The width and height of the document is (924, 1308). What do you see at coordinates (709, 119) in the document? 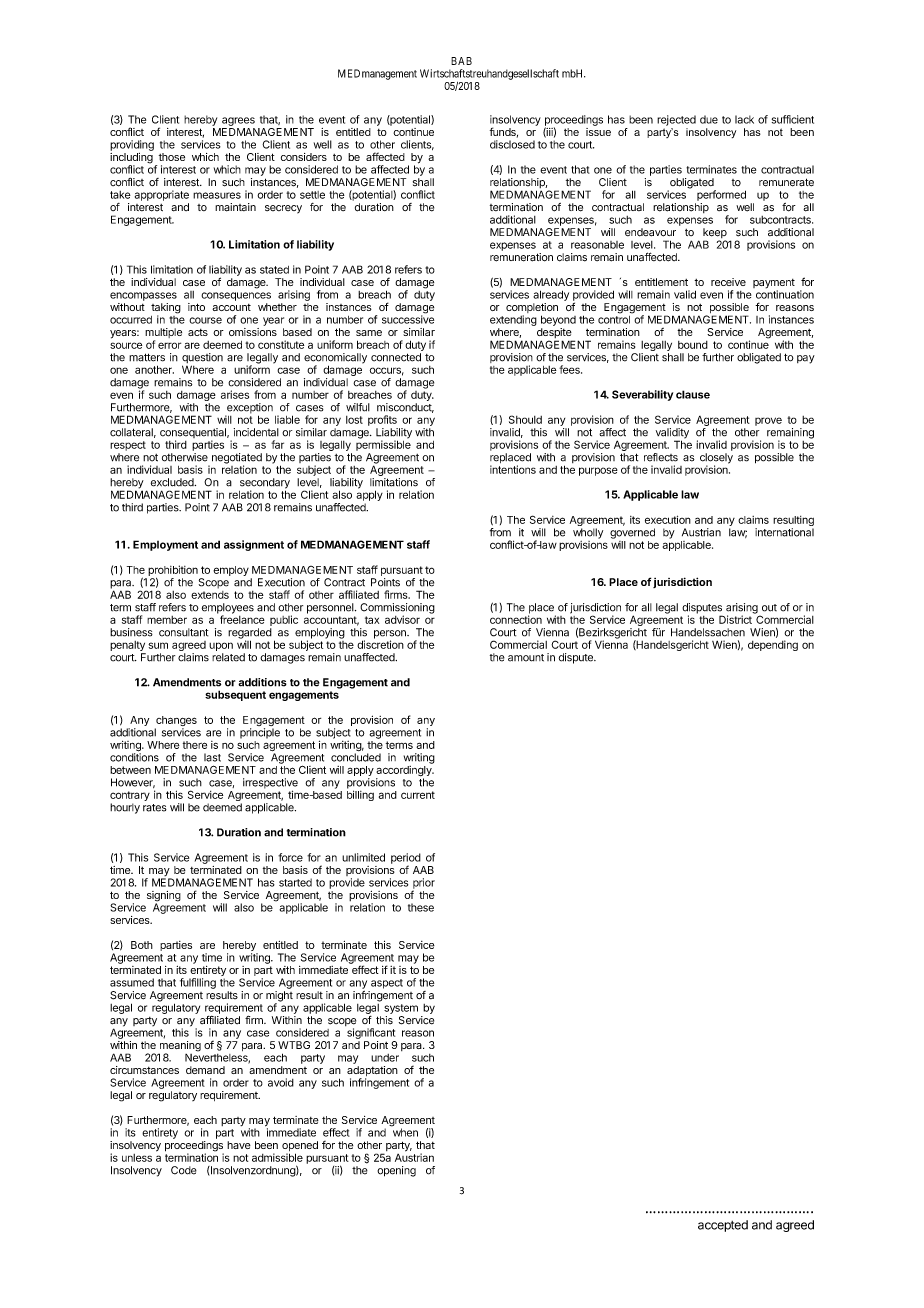
I see `due` at bounding box center [709, 119].
